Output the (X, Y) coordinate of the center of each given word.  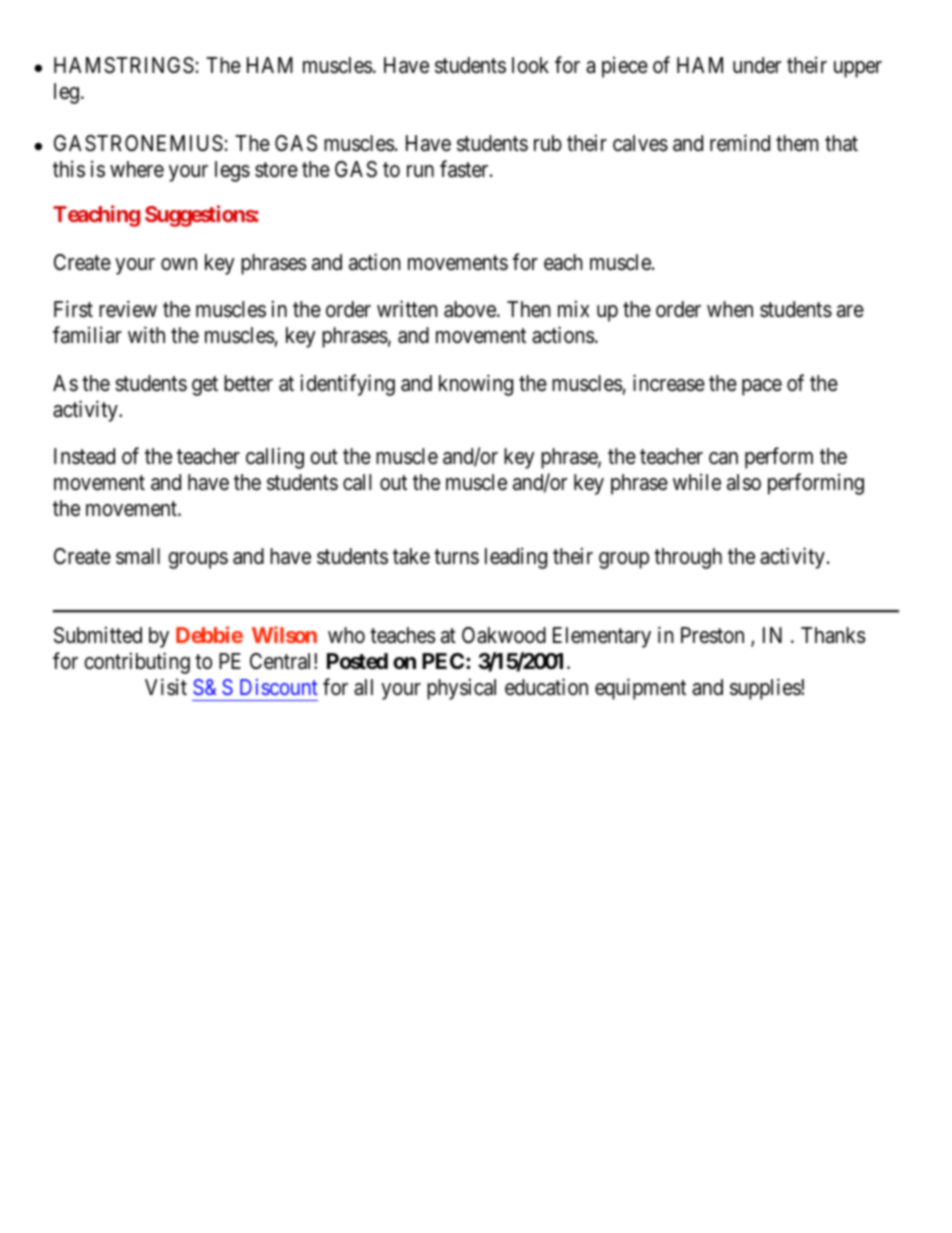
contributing (137, 663)
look (530, 65)
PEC (444, 661)
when (730, 309)
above (471, 309)
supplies (766, 689)
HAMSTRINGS (124, 65)
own (179, 264)
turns (456, 557)
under (757, 65)
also (744, 482)
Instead (84, 456)
